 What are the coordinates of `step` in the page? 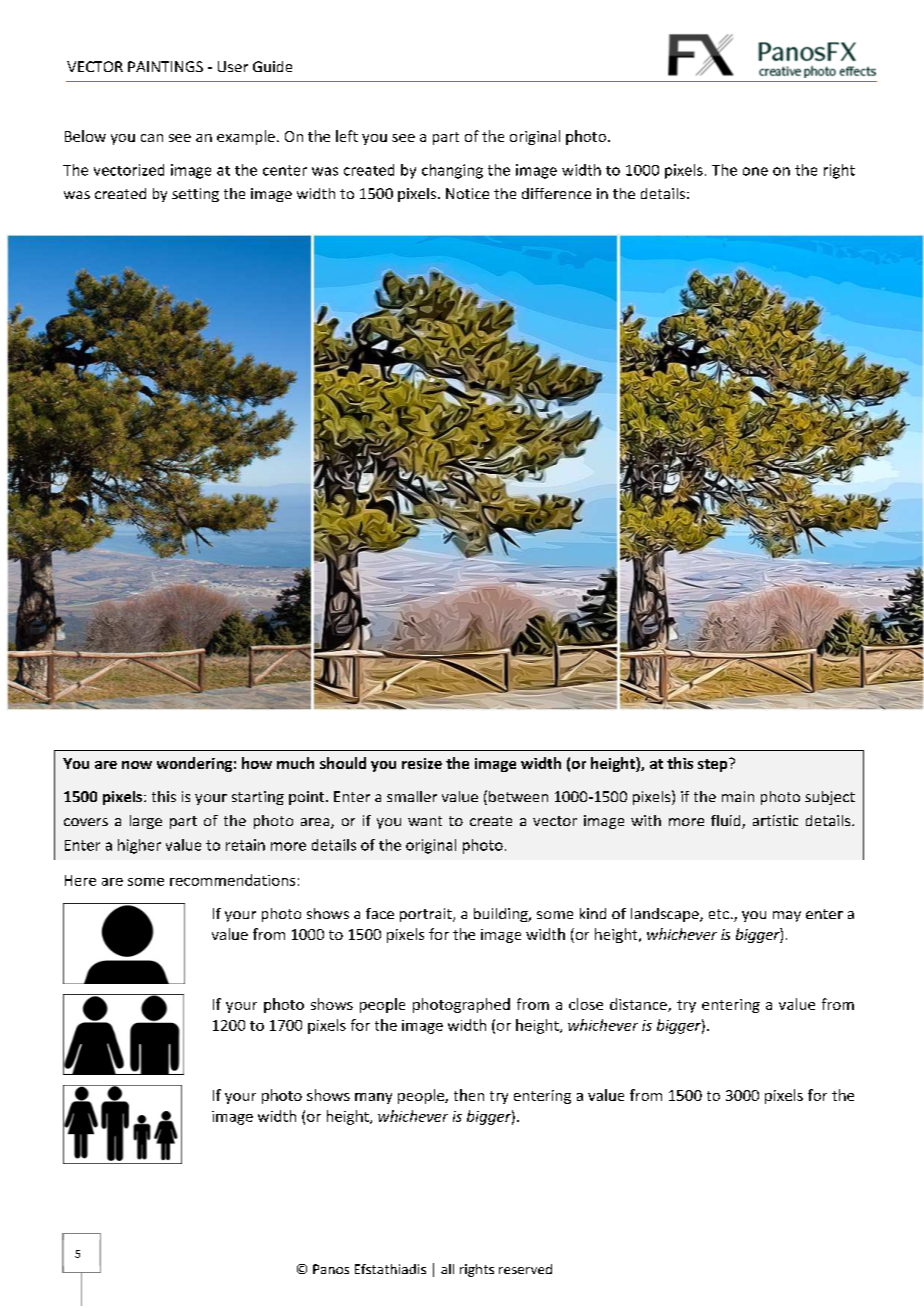 It's located at (714, 765).
